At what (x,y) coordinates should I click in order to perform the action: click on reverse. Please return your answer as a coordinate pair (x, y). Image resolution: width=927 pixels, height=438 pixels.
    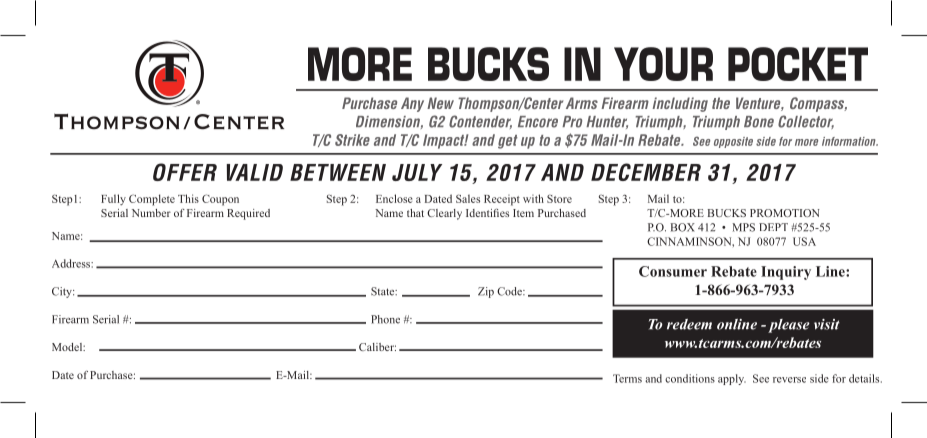
    Looking at the image, I should click on (789, 380).
